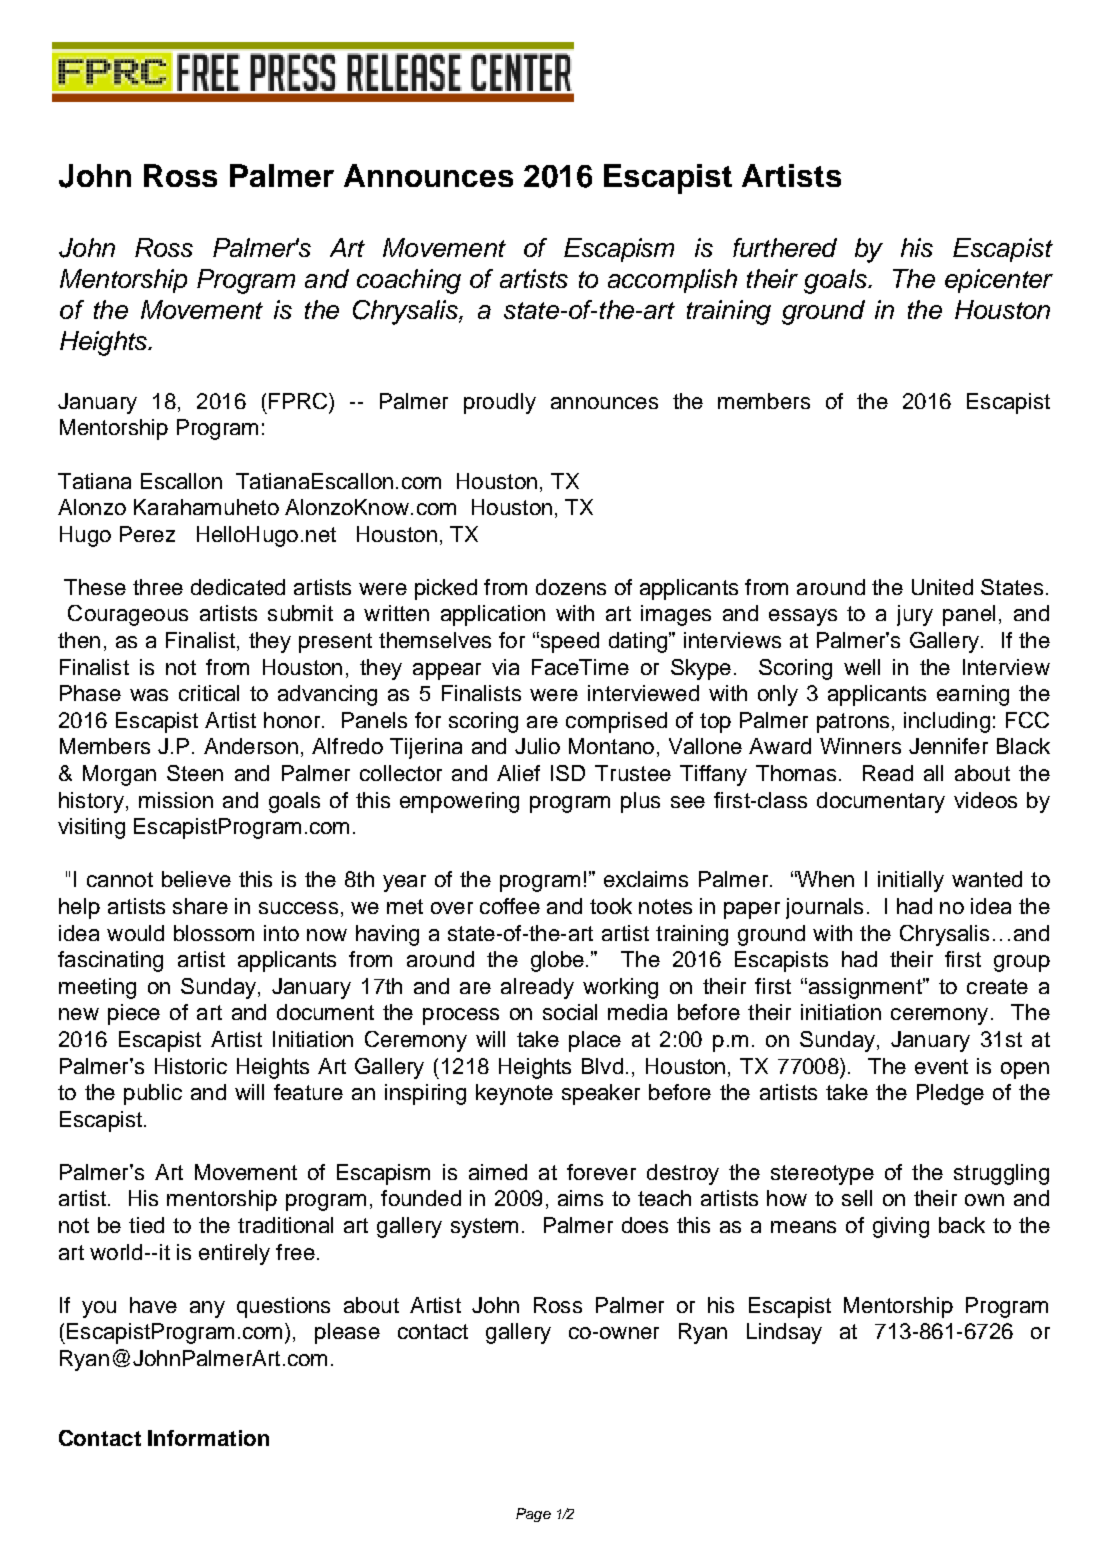 The image size is (1108, 1567). I want to click on epicenter, so click(999, 281).
